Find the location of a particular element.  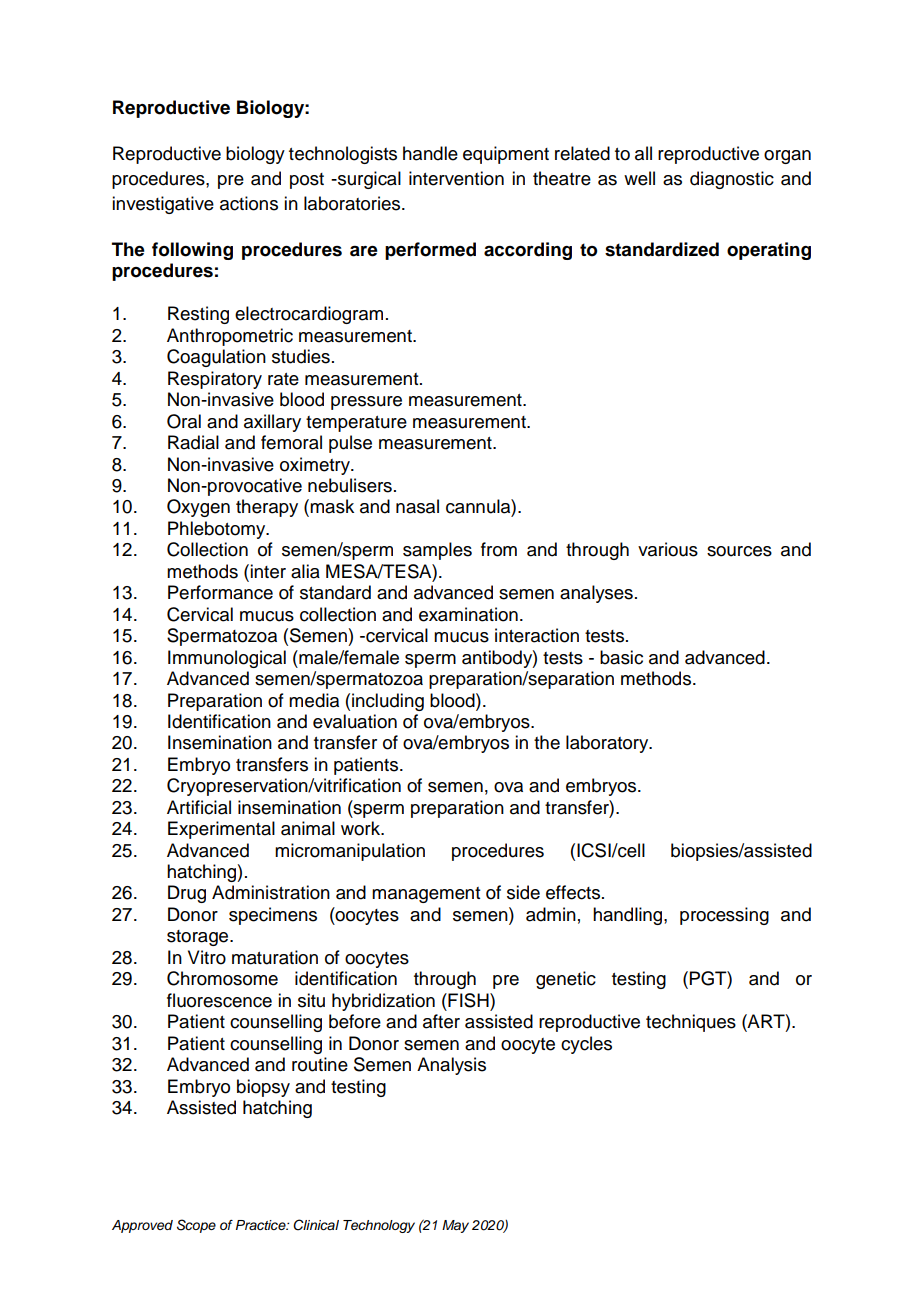

actions is located at coordinates (249, 203).
